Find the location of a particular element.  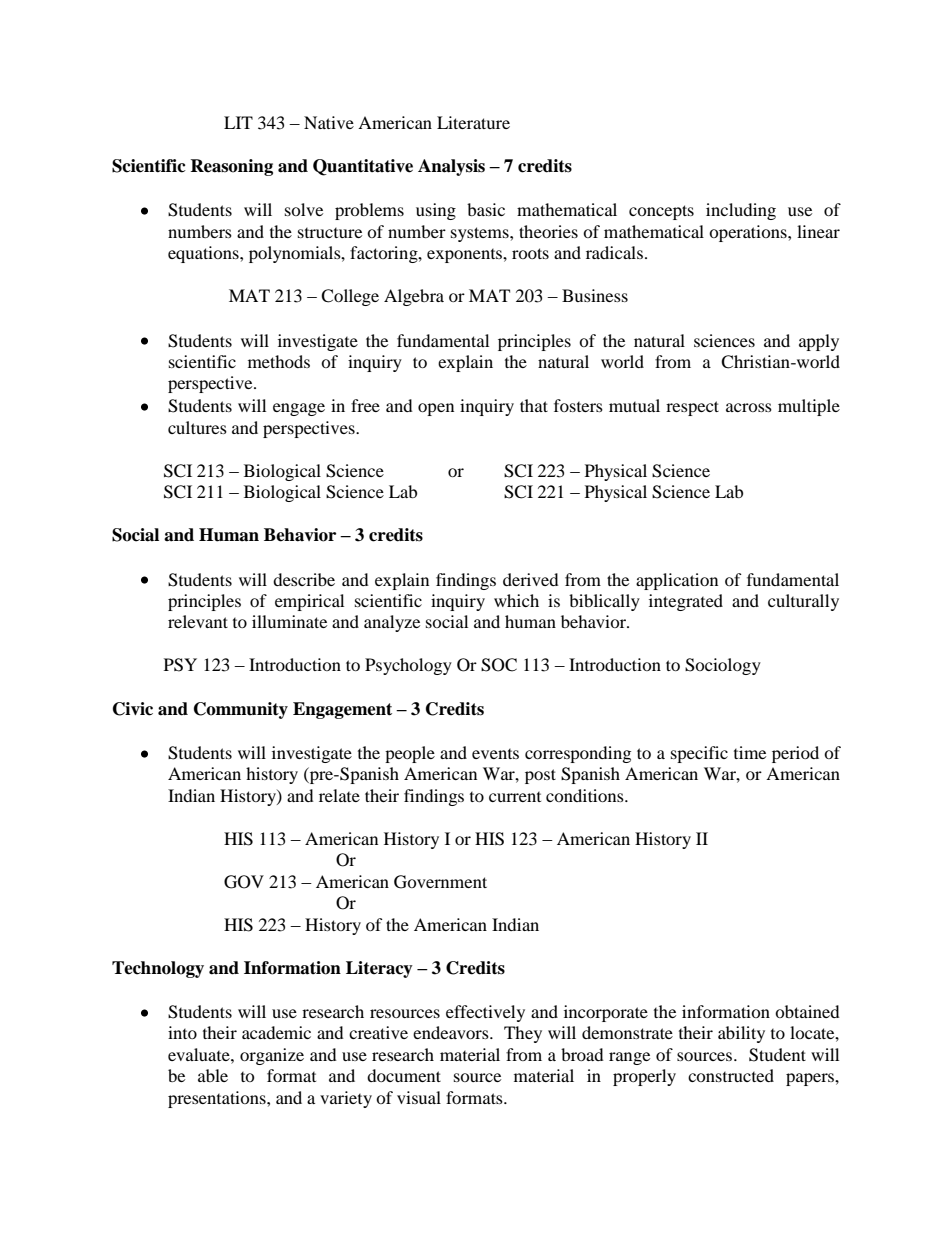

including is located at coordinates (741, 211).
